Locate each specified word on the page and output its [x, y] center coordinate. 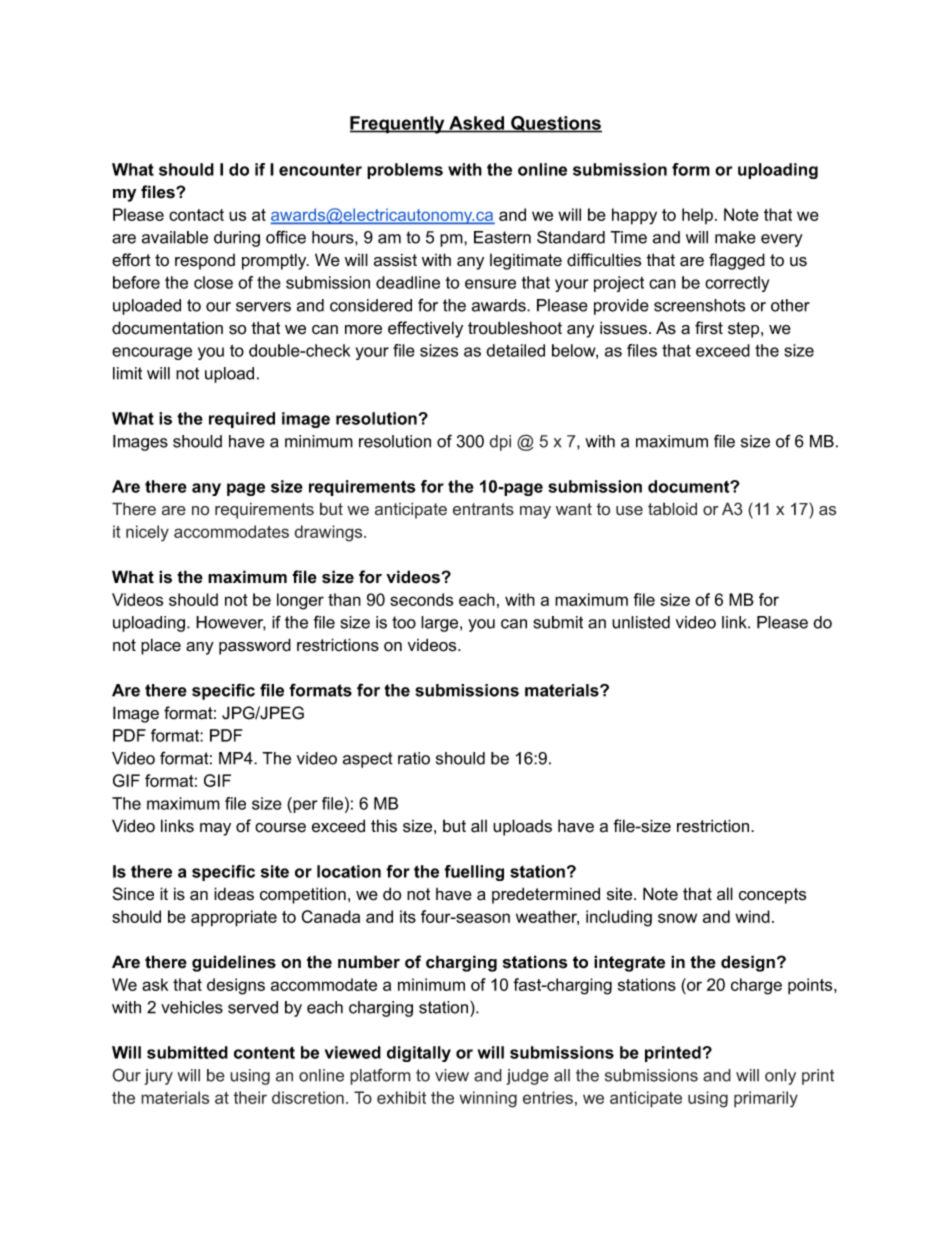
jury [158, 1077]
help [697, 216]
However [231, 623]
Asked [477, 124]
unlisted [641, 622]
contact [196, 215]
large [441, 624]
